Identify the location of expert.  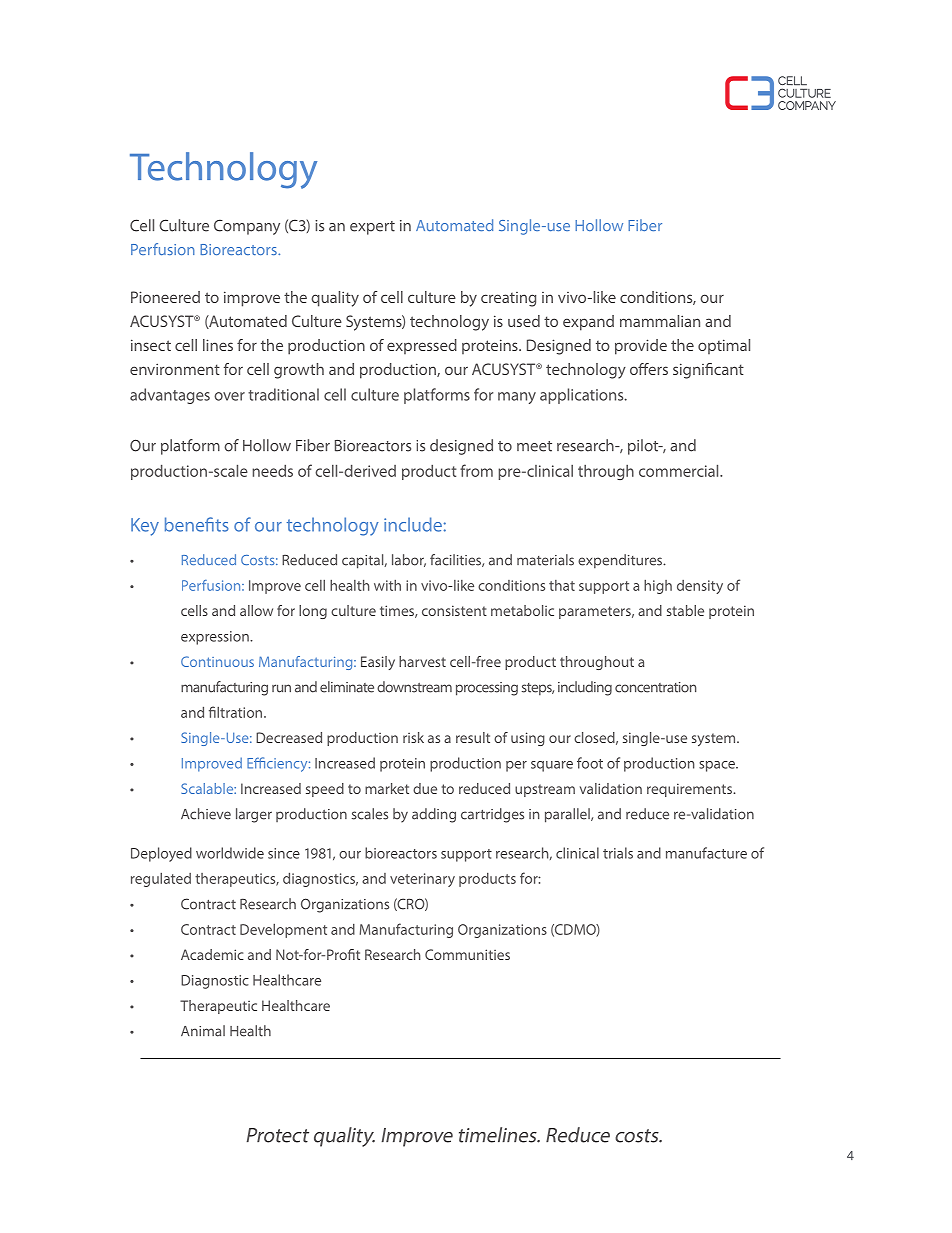
(372, 228).
